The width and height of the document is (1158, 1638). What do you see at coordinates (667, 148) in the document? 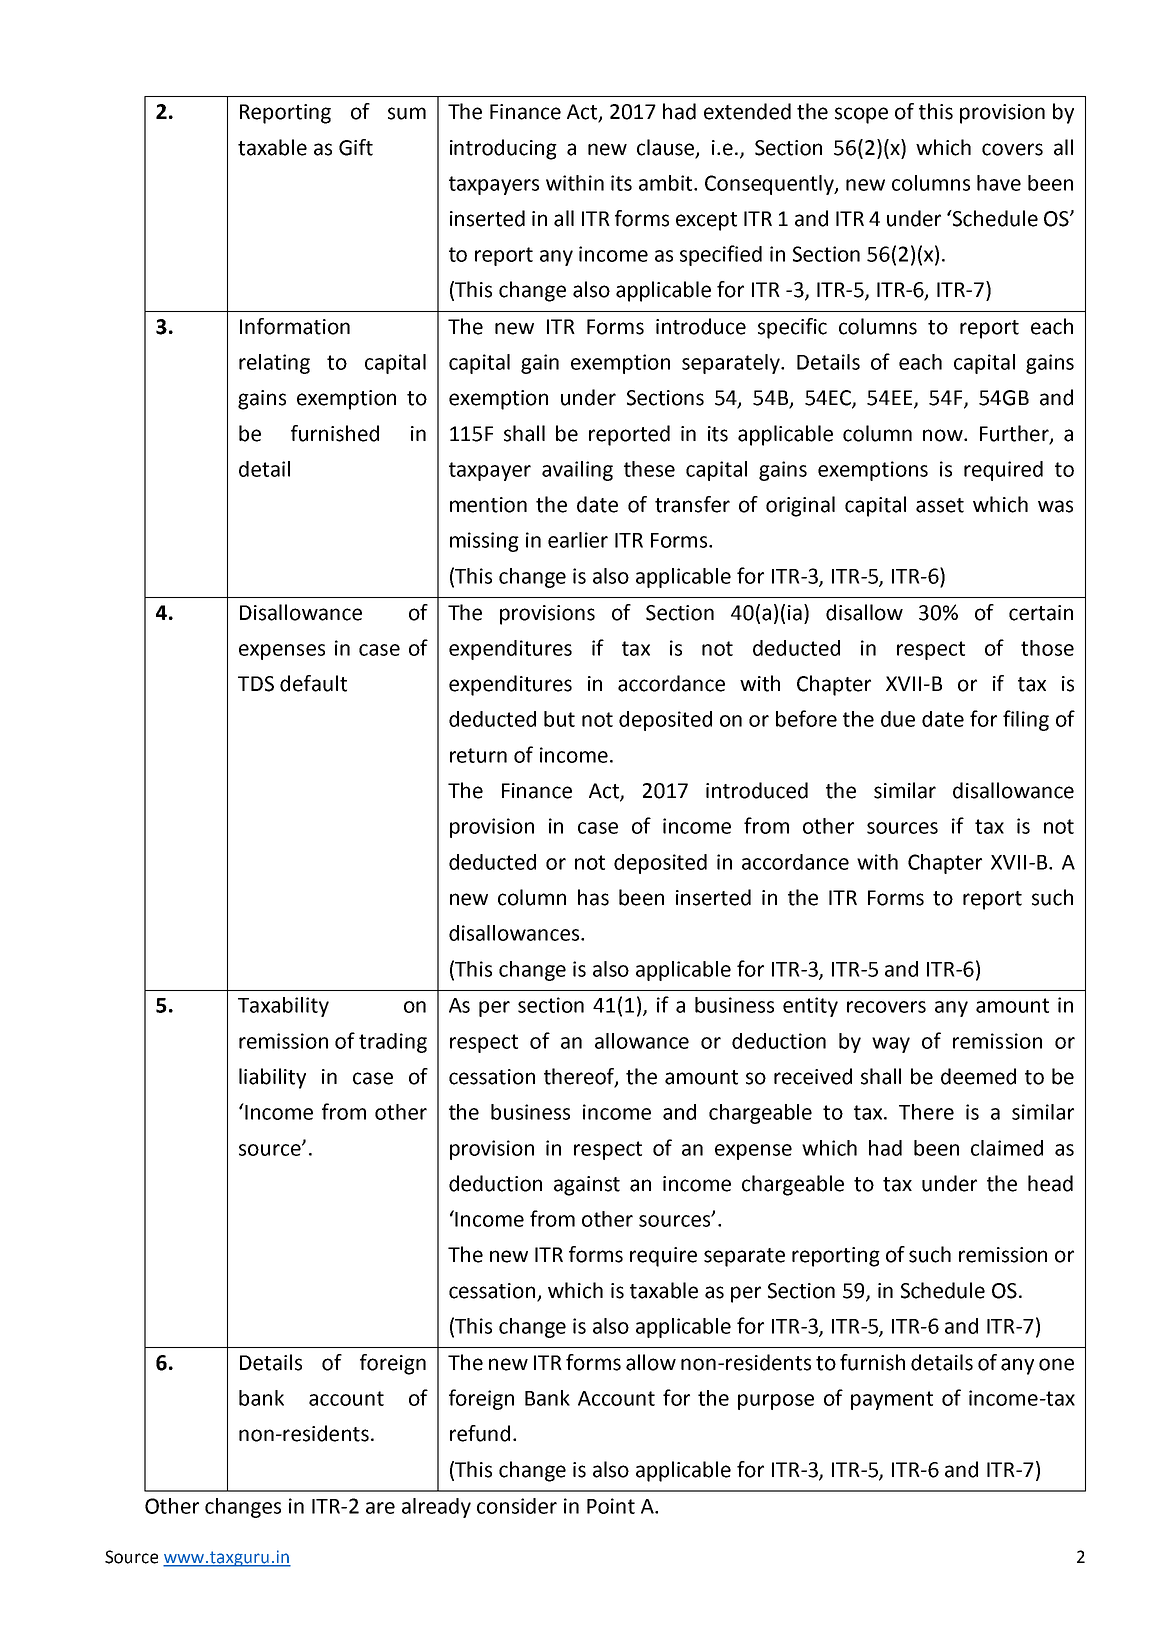
I see `clause` at bounding box center [667, 148].
